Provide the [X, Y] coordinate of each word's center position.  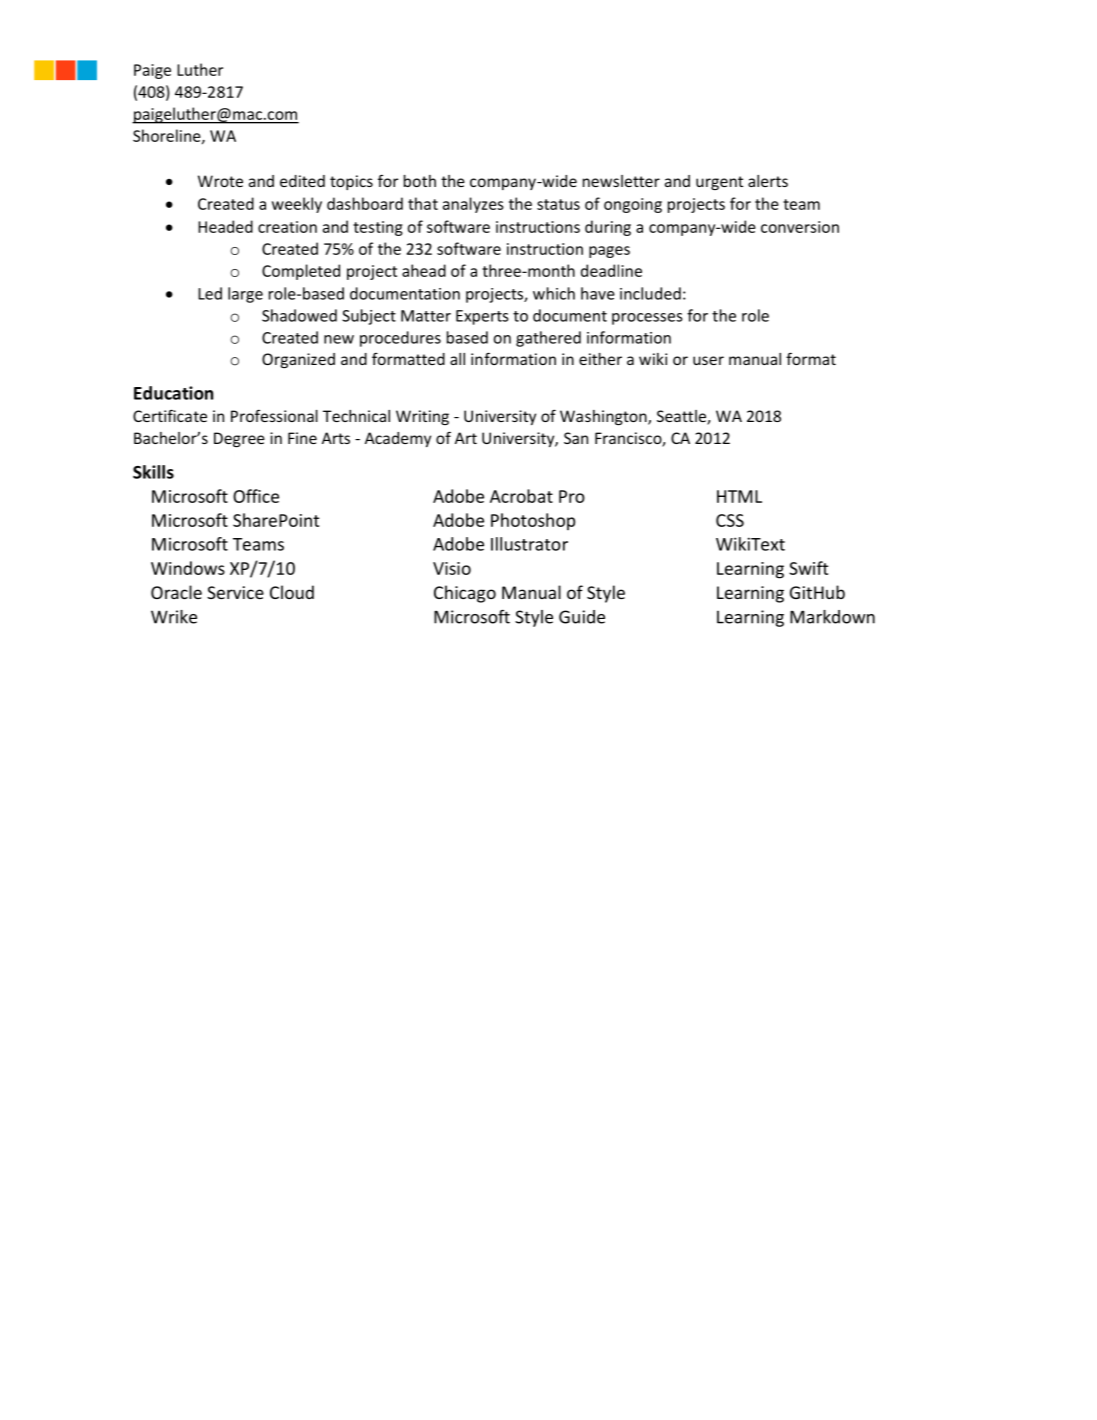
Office [256, 496]
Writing [422, 417]
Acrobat [521, 496]
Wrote [220, 181]
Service [235, 592]
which [554, 293]
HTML [739, 496]
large [245, 295]
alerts [768, 181]
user [708, 360]
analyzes [473, 205]
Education [173, 393]
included [650, 293]
